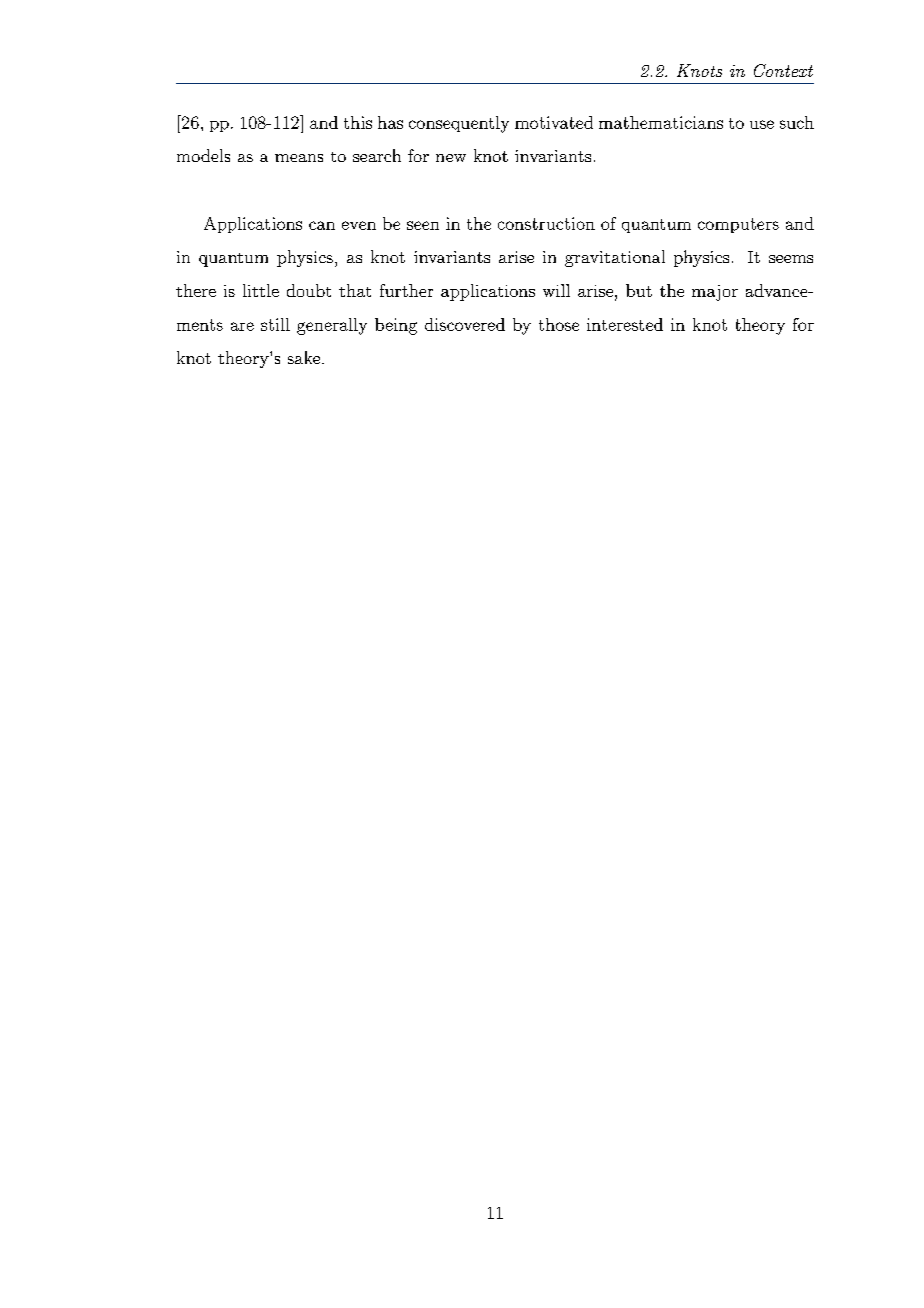 This screenshot has height=1308, width=924. What do you see at coordinates (738, 225) in the screenshot?
I see `computers` at bounding box center [738, 225].
